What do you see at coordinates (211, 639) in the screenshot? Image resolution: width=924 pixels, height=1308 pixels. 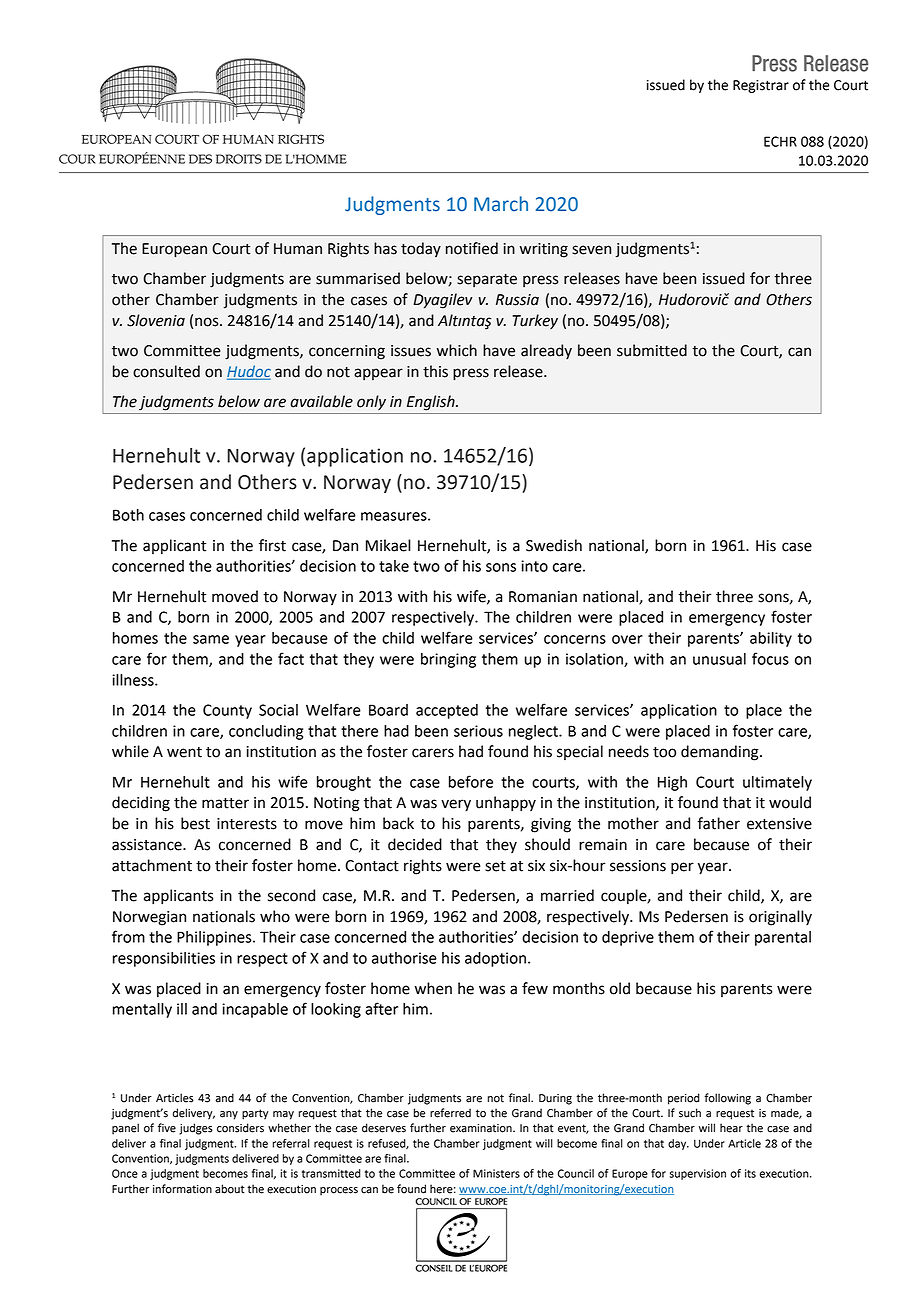 I see `same` at bounding box center [211, 639].
